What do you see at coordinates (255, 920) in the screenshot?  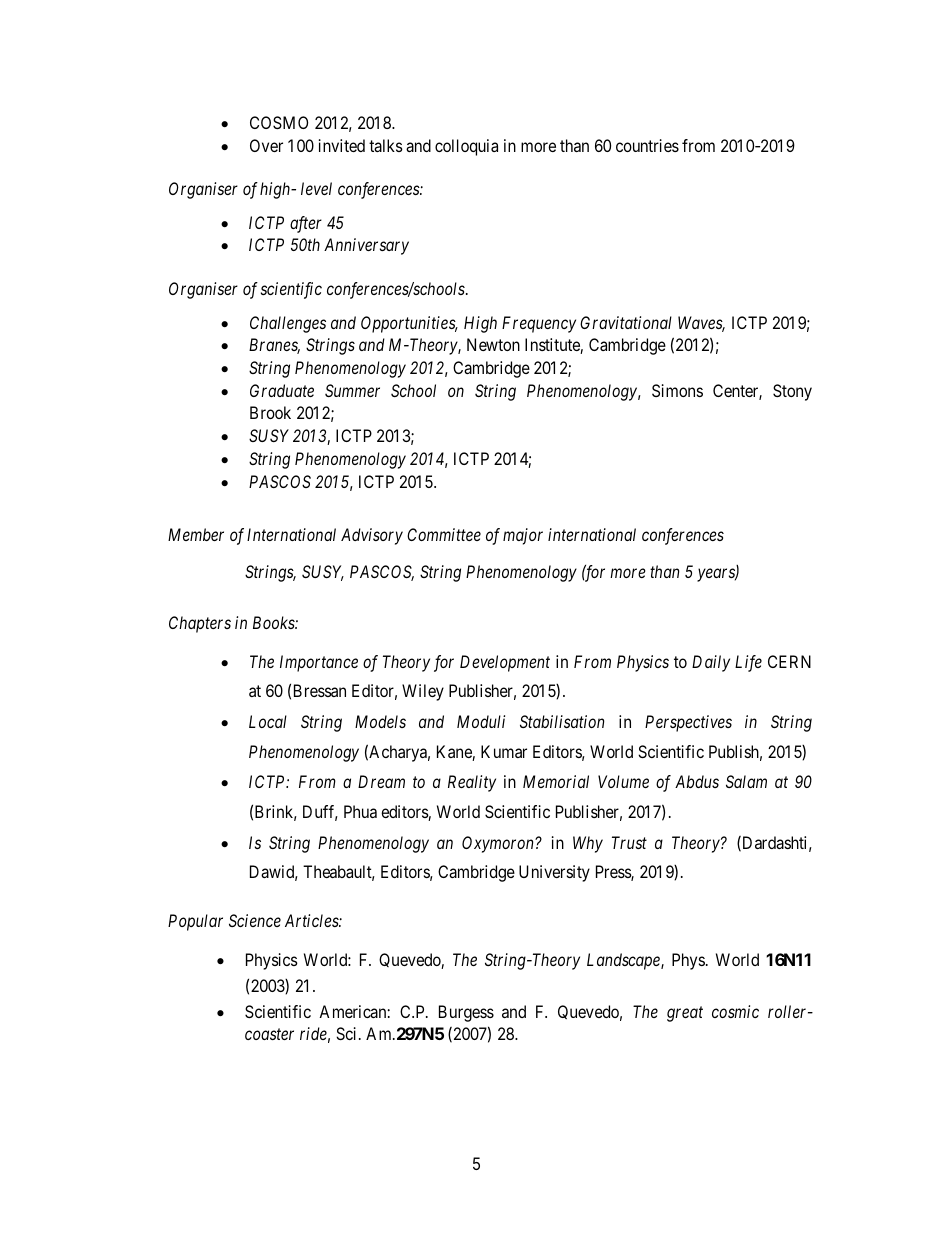 I see `Science` at bounding box center [255, 920].
